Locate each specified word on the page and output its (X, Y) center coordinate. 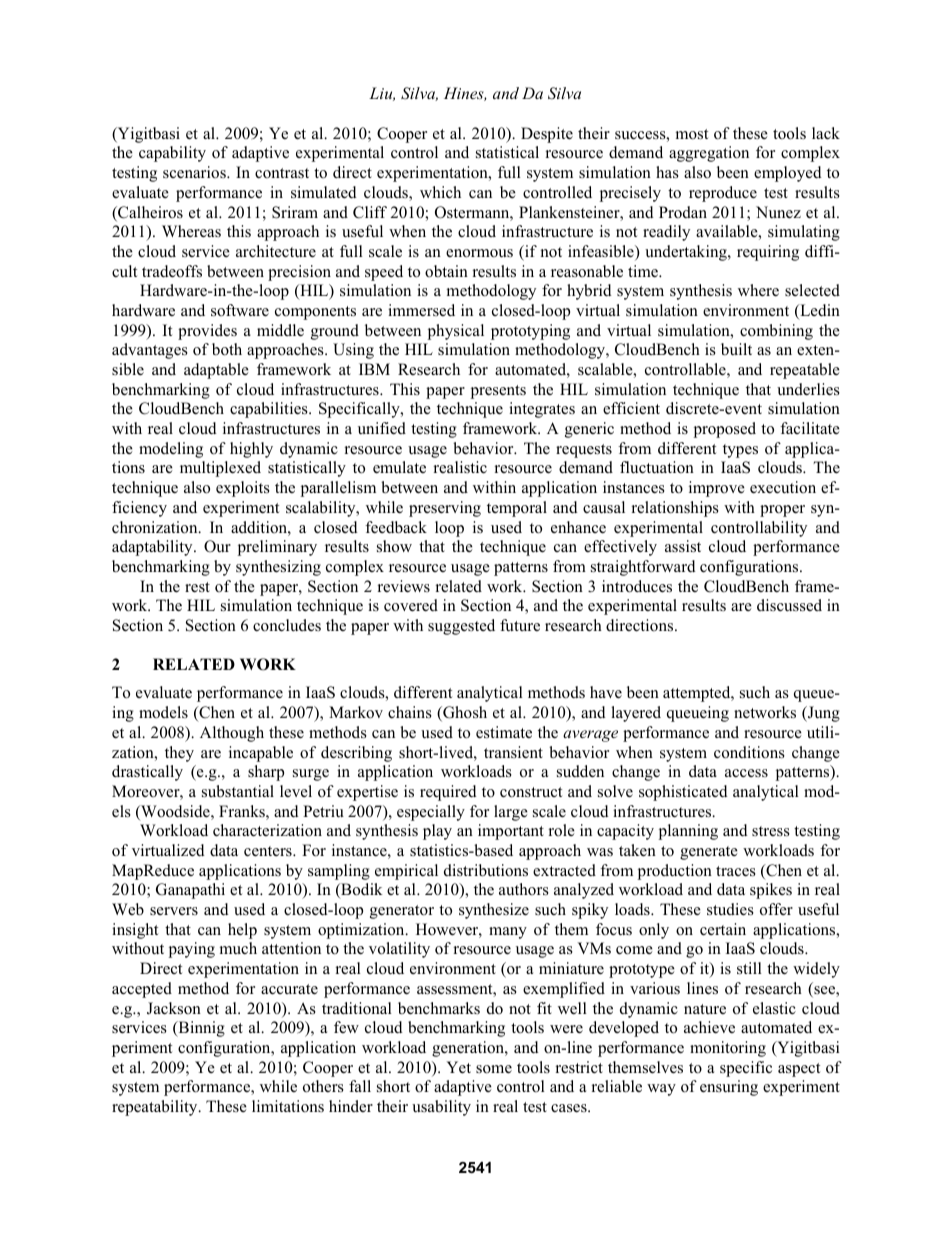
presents (498, 392)
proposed (725, 430)
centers (269, 851)
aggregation (709, 154)
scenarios (195, 172)
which (440, 192)
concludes (287, 625)
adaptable (216, 371)
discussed (789, 605)
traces (736, 871)
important (511, 832)
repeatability (156, 1108)
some (494, 1069)
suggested (461, 627)
